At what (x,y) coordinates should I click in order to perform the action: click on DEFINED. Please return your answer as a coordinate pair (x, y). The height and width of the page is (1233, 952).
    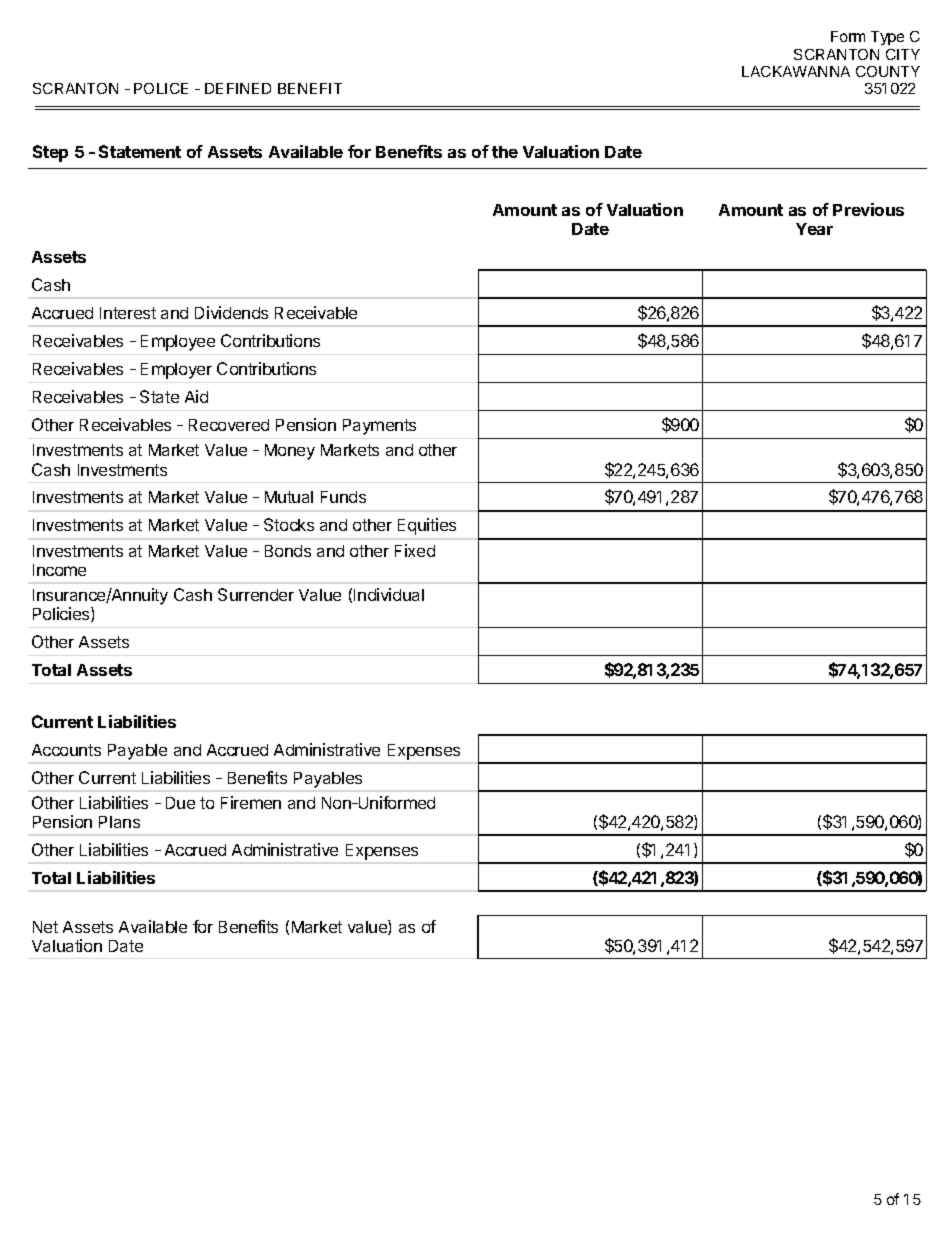
    Looking at the image, I should click on (238, 88).
